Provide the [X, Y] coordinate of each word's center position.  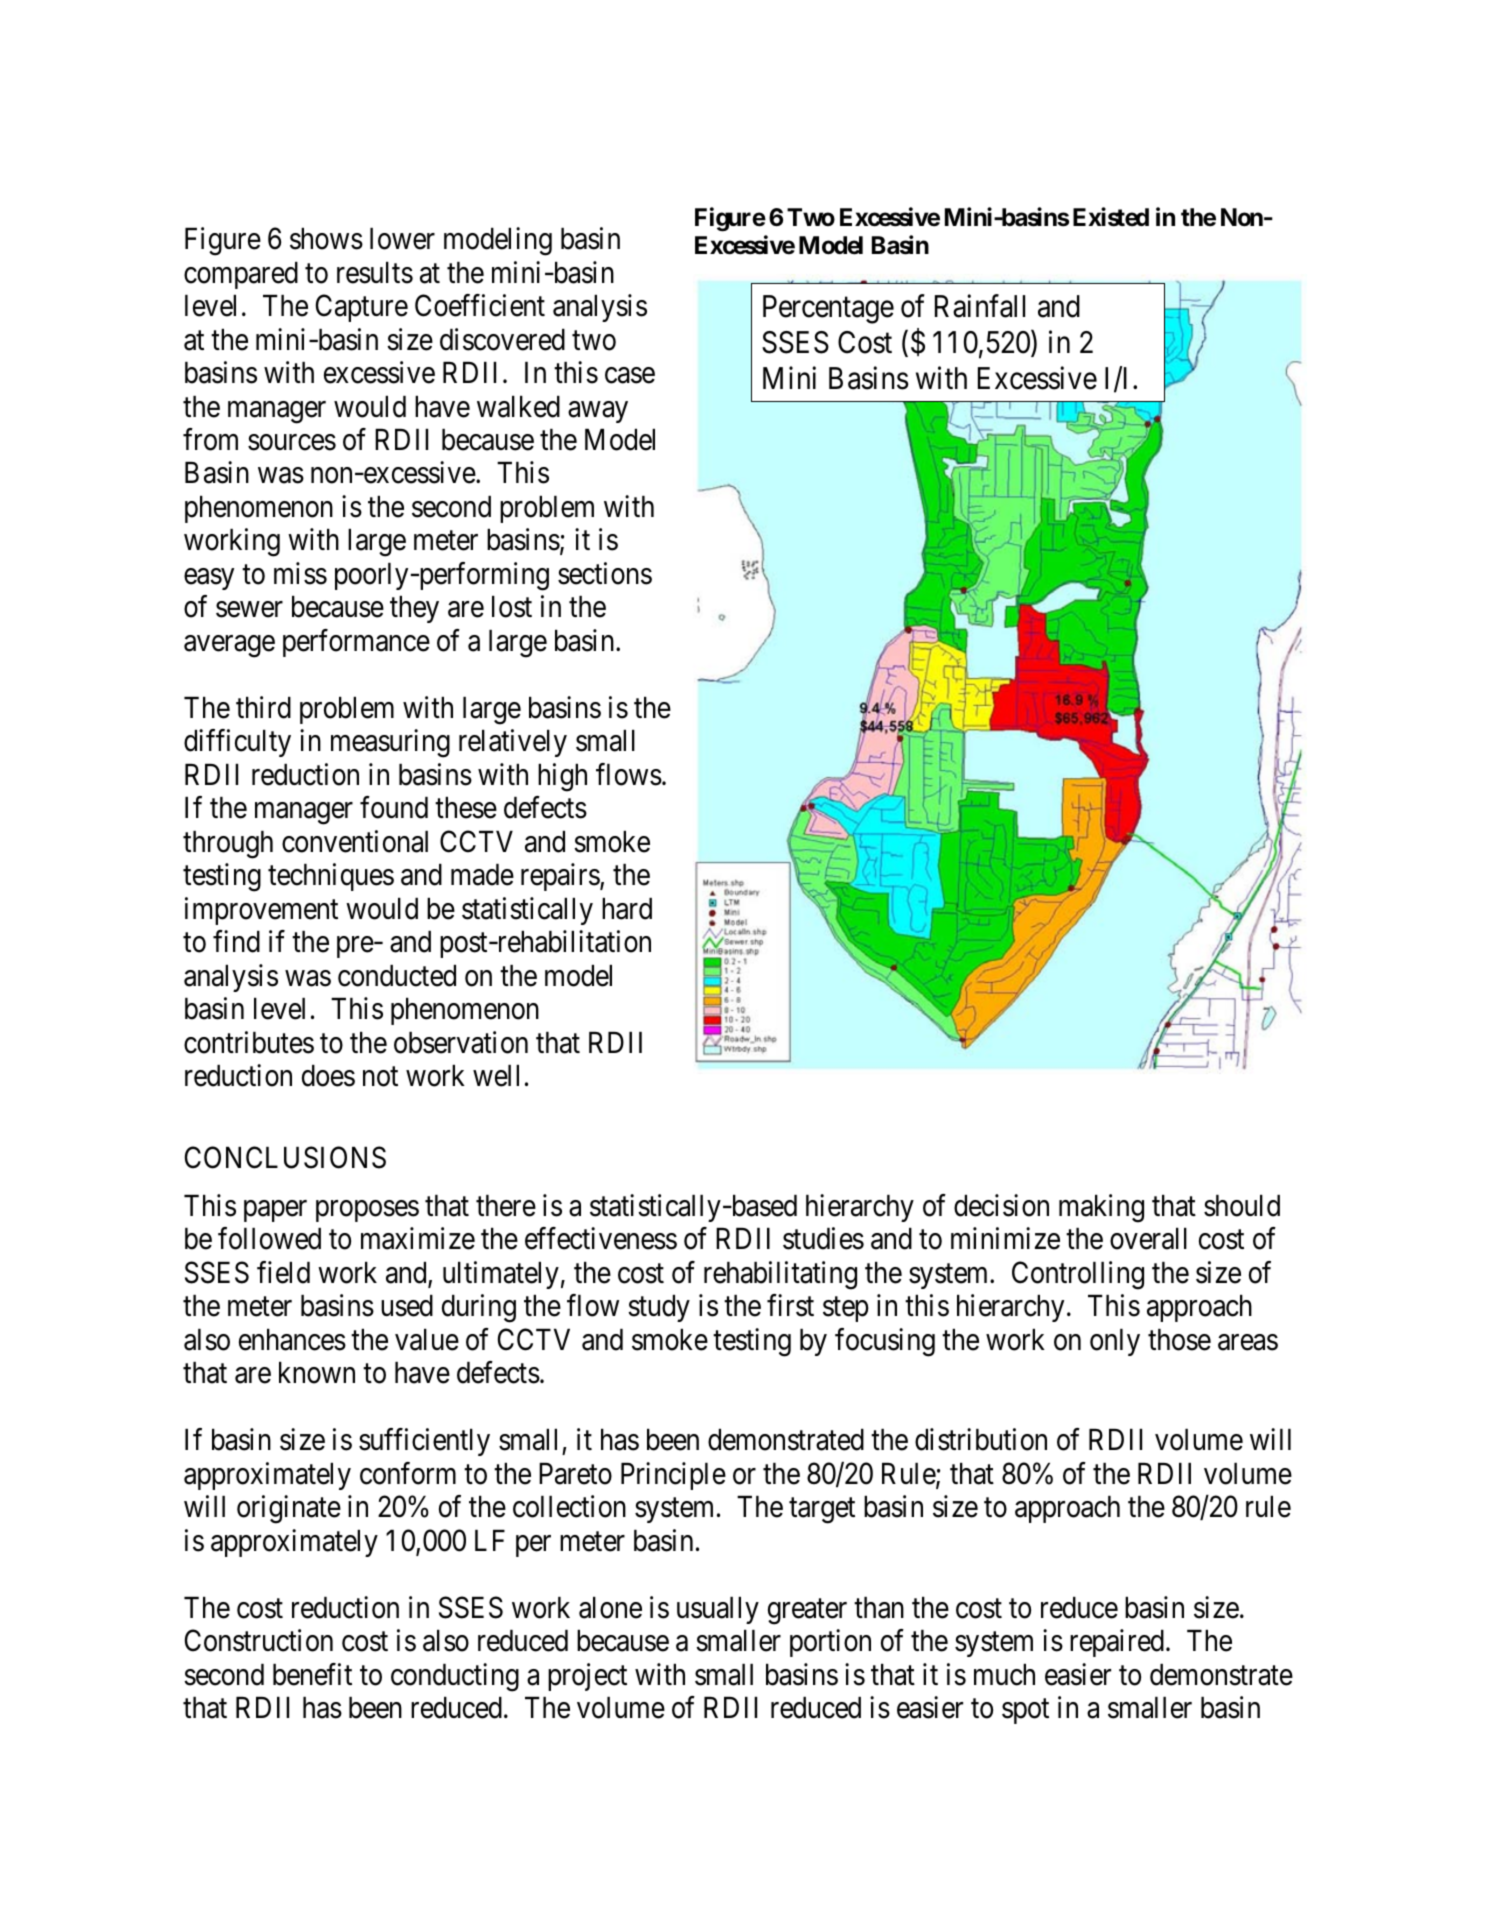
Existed [1111, 217]
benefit [312, 1674]
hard [627, 909]
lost [512, 607]
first [790, 1305]
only [1115, 1342]
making [1101, 1208]
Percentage [828, 309]
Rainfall [980, 306]
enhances [292, 1340]
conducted [397, 976]
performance [356, 643]
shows [326, 239]
